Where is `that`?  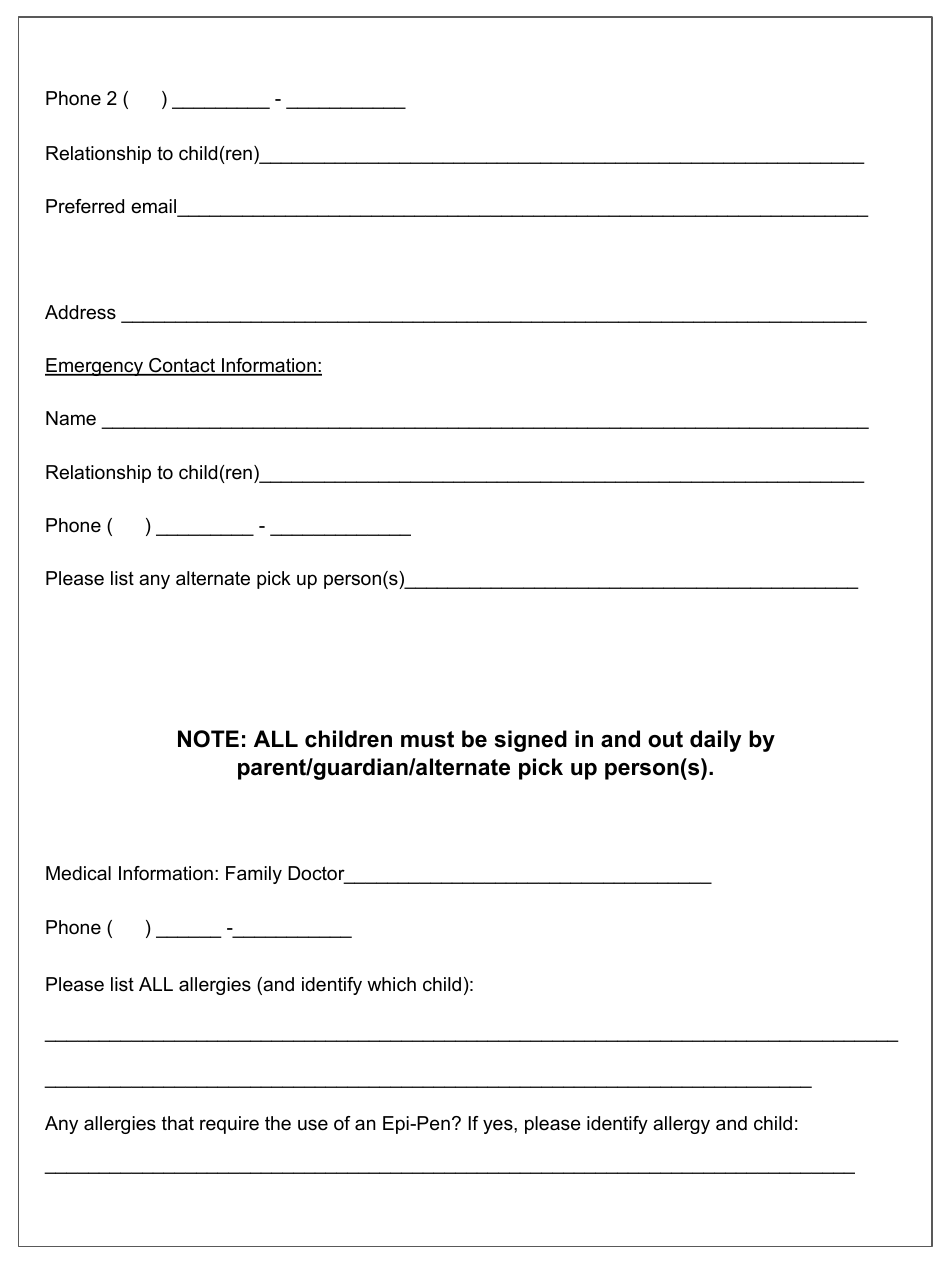 that is located at coordinates (178, 1123).
